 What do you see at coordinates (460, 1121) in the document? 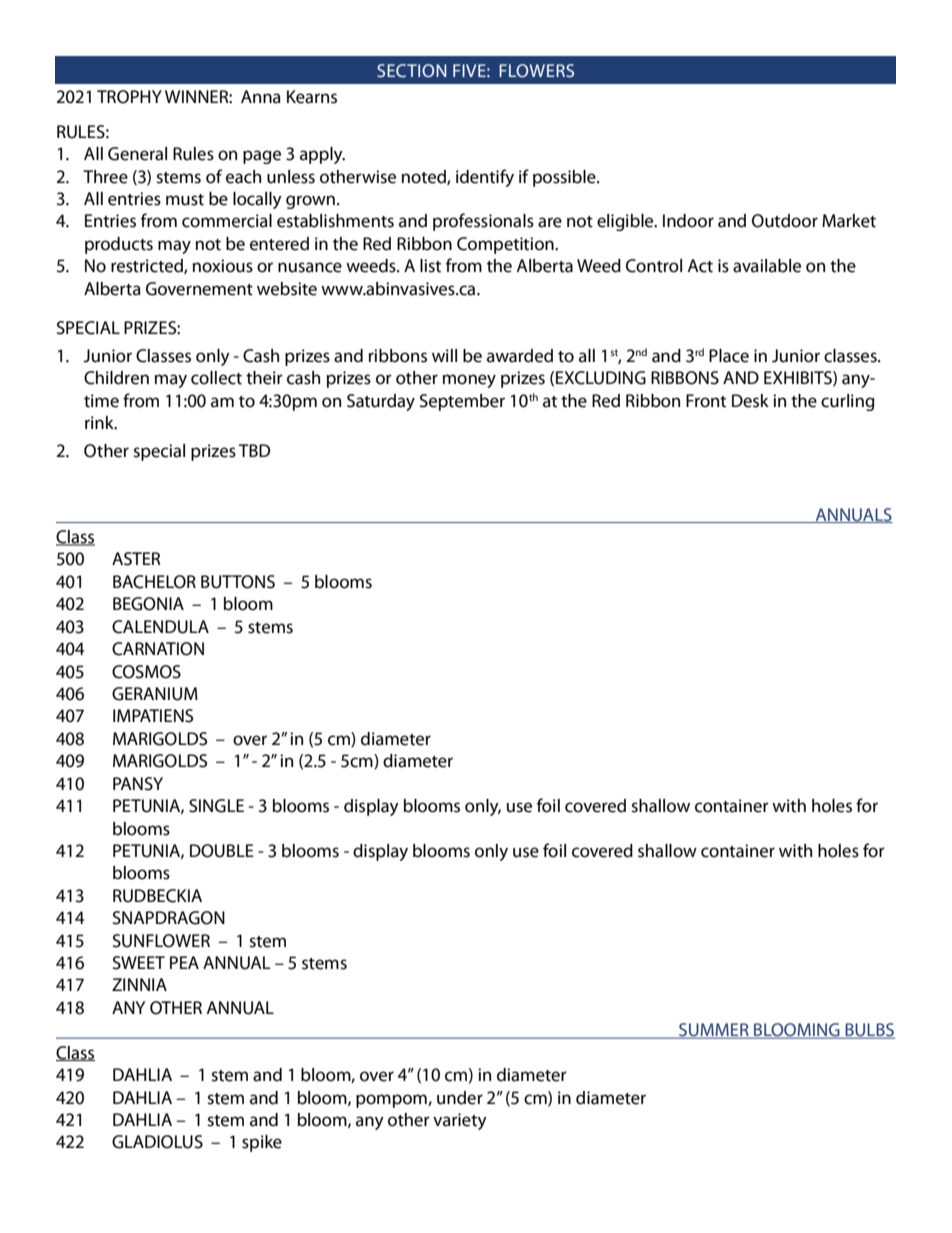
I see `variety` at bounding box center [460, 1121].
